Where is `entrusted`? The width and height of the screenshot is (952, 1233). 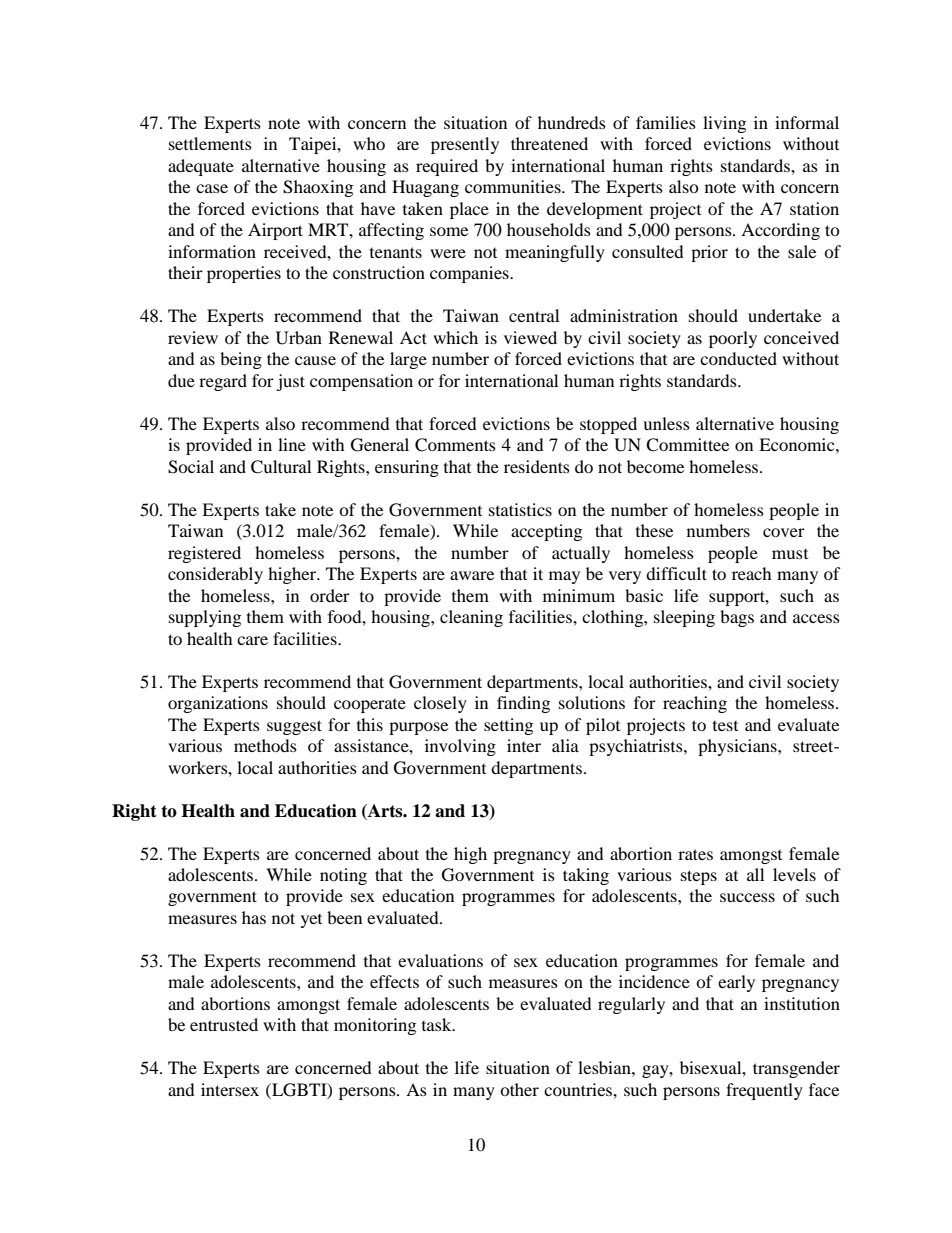
entrusted is located at coordinates (224, 1024).
